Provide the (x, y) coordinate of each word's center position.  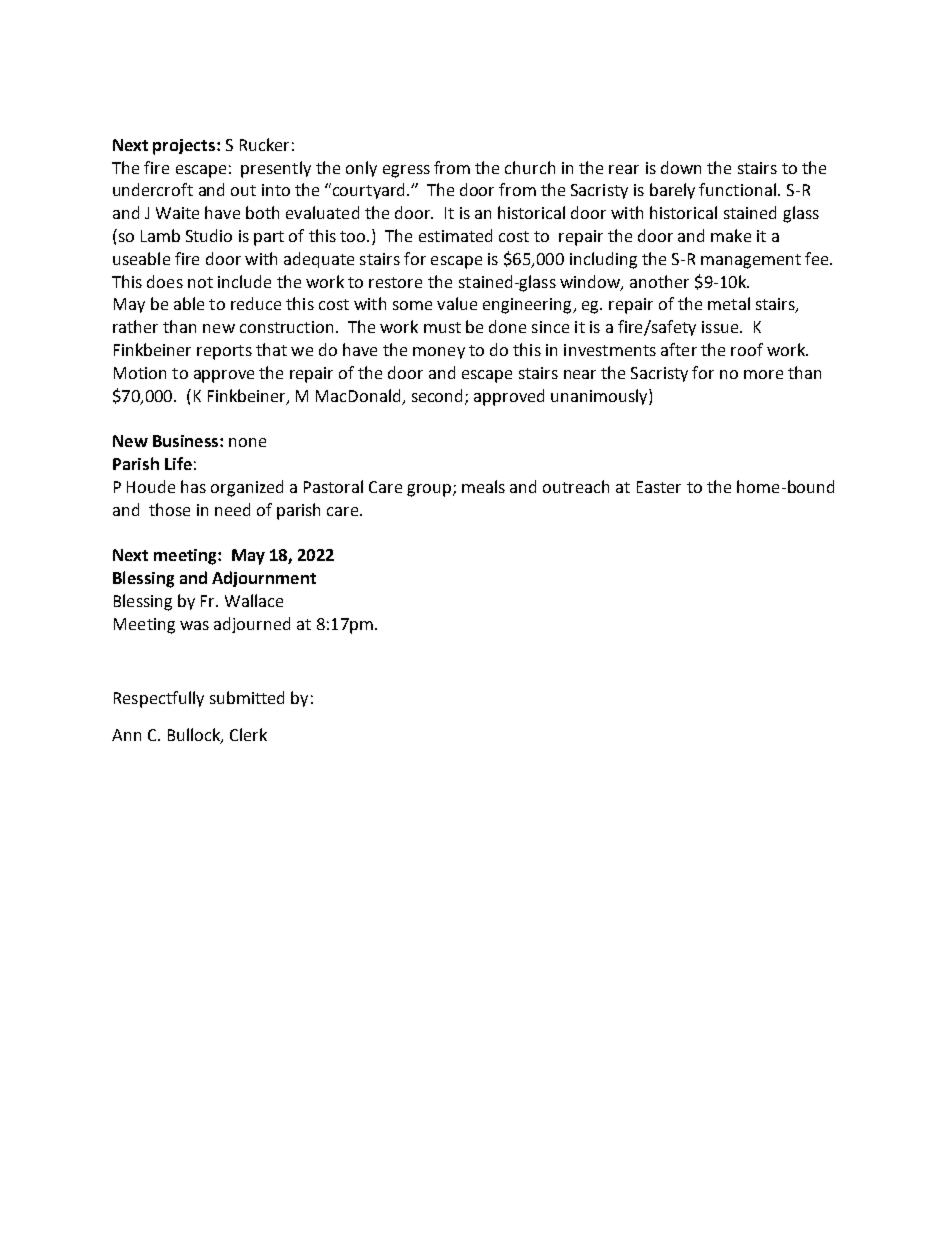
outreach (576, 486)
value (457, 303)
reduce (256, 303)
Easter (659, 487)
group (430, 490)
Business (187, 441)
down (681, 167)
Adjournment (264, 579)
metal (729, 303)
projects (185, 147)
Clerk (248, 734)
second (439, 396)
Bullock (195, 736)
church (530, 167)
